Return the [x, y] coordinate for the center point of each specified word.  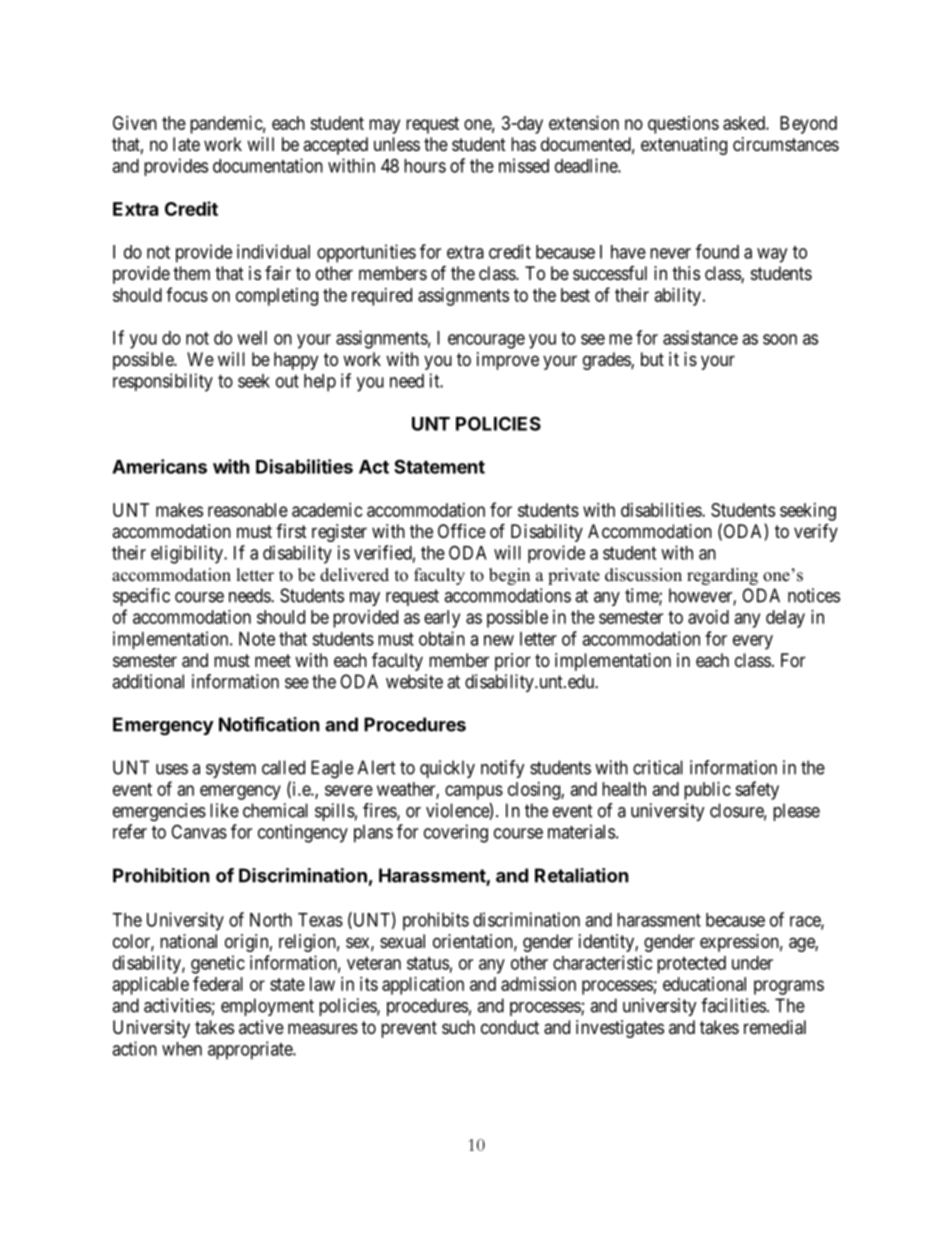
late [186, 144]
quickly [447, 769]
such [458, 1027]
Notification [269, 724]
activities [177, 1005]
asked [745, 123]
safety [757, 790]
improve [508, 361]
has [523, 144]
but [652, 359]
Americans [159, 466]
